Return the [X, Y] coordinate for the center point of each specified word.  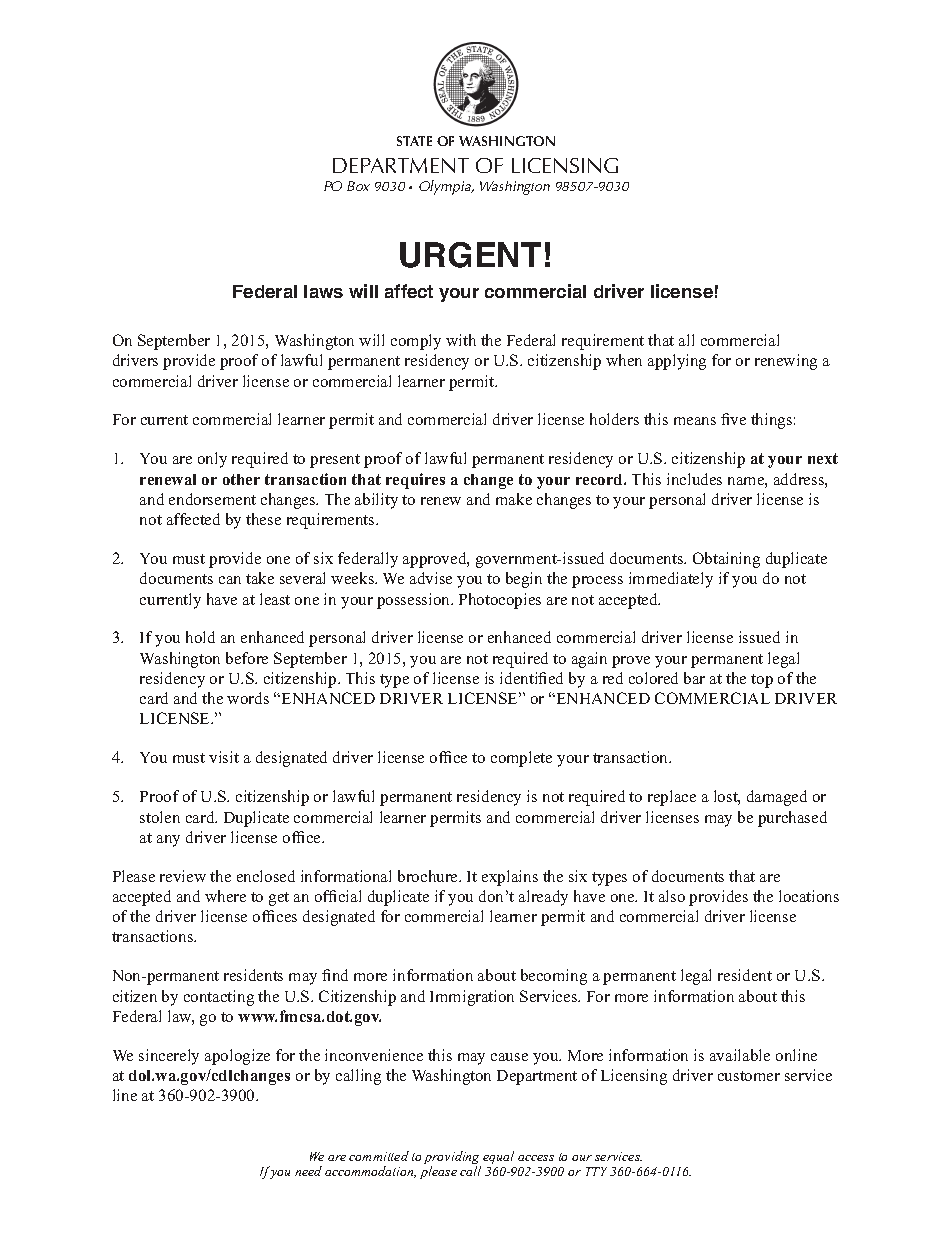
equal [498, 1157]
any [168, 841]
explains [510, 878]
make [514, 499]
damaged [777, 798]
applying [677, 362]
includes [694, 479]
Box [358, 186]
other [241, 479]
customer [749, 1076]
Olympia [446, 187]
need [308, 1171]
